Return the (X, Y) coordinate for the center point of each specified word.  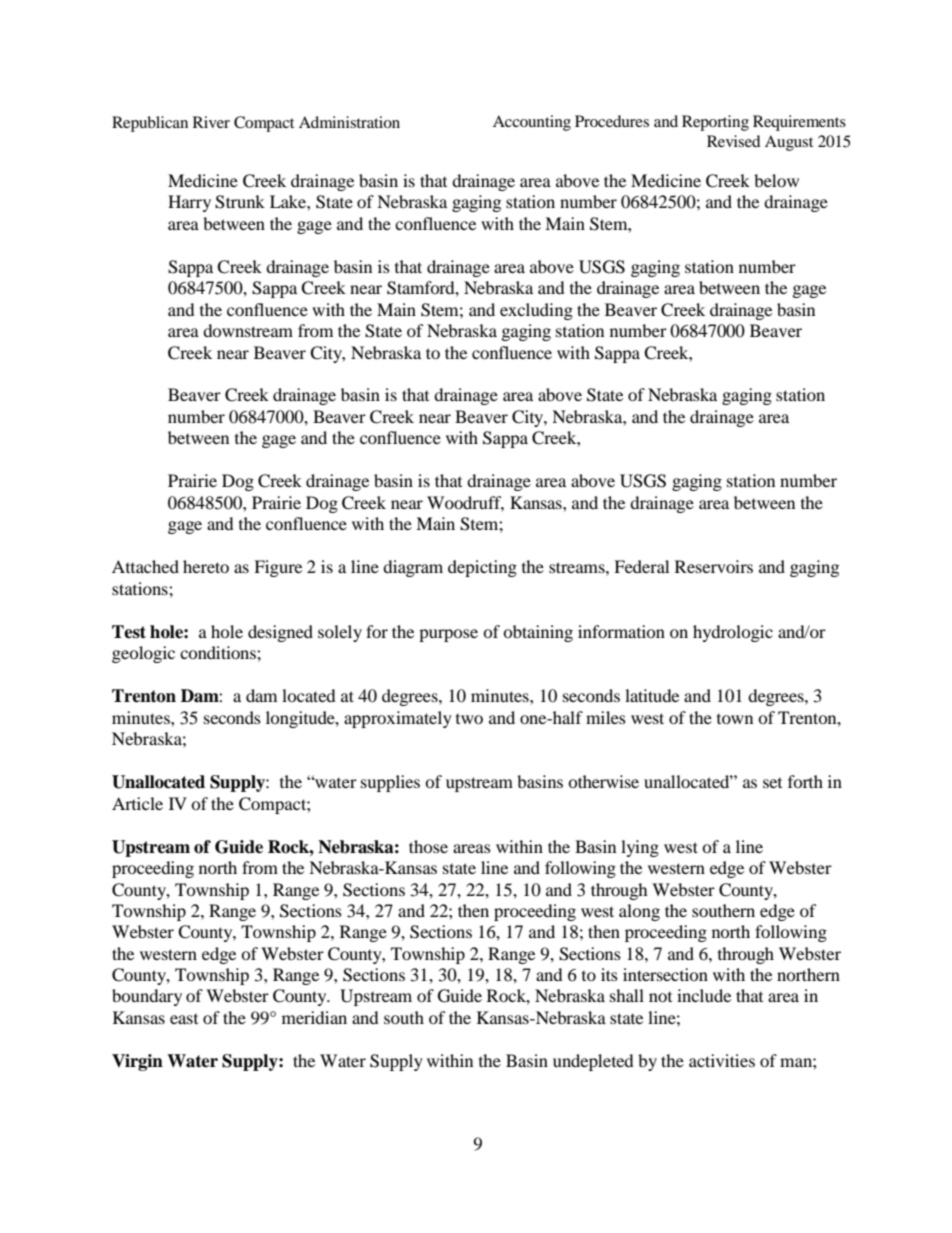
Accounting (532, 123)
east (184, 1019)
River (211, 122)
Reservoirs (714, 566)
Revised (734, 141)
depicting (482, 568)
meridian (314, 1017)
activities (722, 1060)
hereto (206, 566)
